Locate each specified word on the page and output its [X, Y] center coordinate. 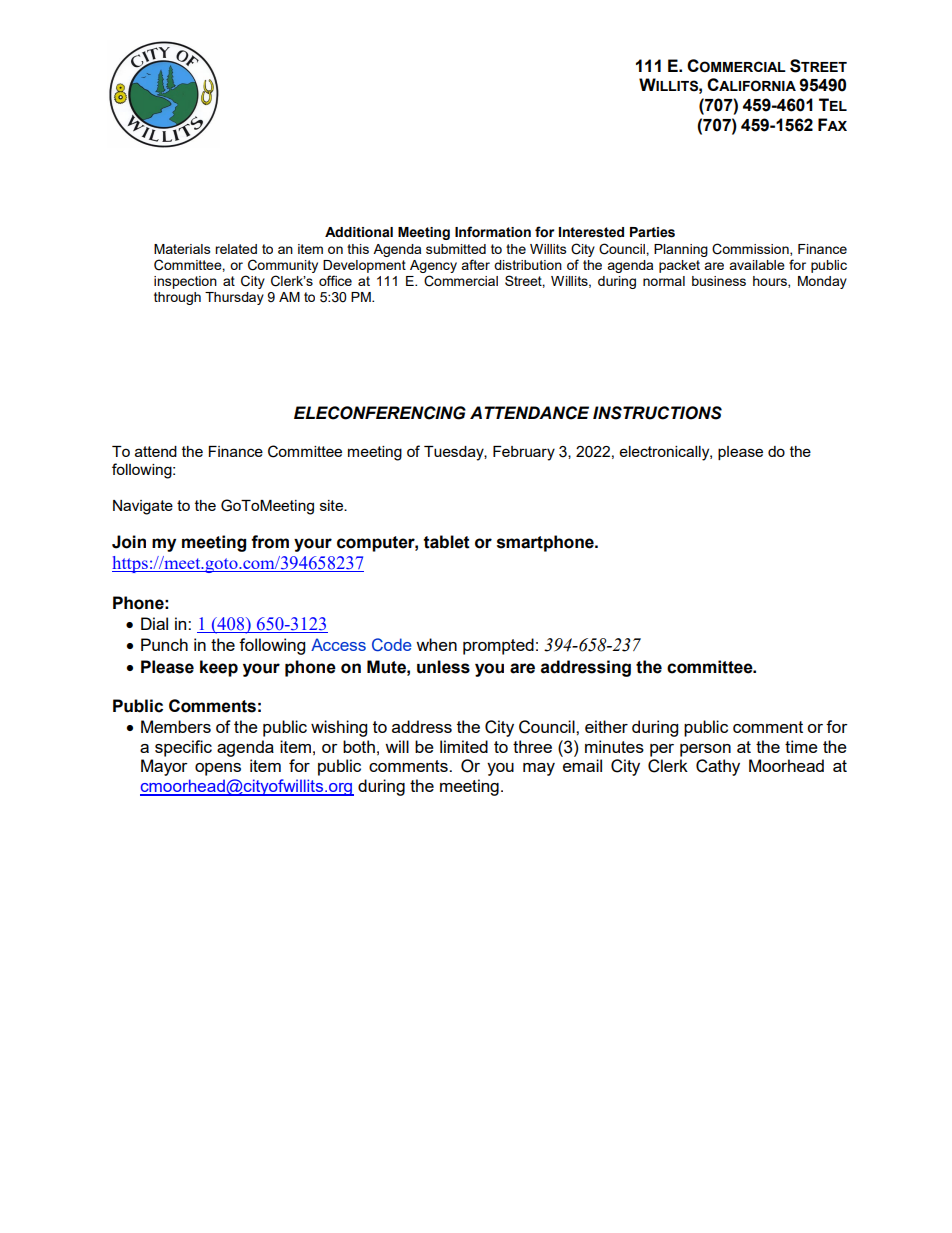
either [606, 726]
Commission [751, 249]
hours [771, 282]
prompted [498, 646]
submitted [456, 249]
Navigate [143, 507]
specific [183, 748]
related [236, 249]
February [524, 453]
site [332, 505]
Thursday [234, 298]
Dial [154, 623]
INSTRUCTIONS [657, 413]
